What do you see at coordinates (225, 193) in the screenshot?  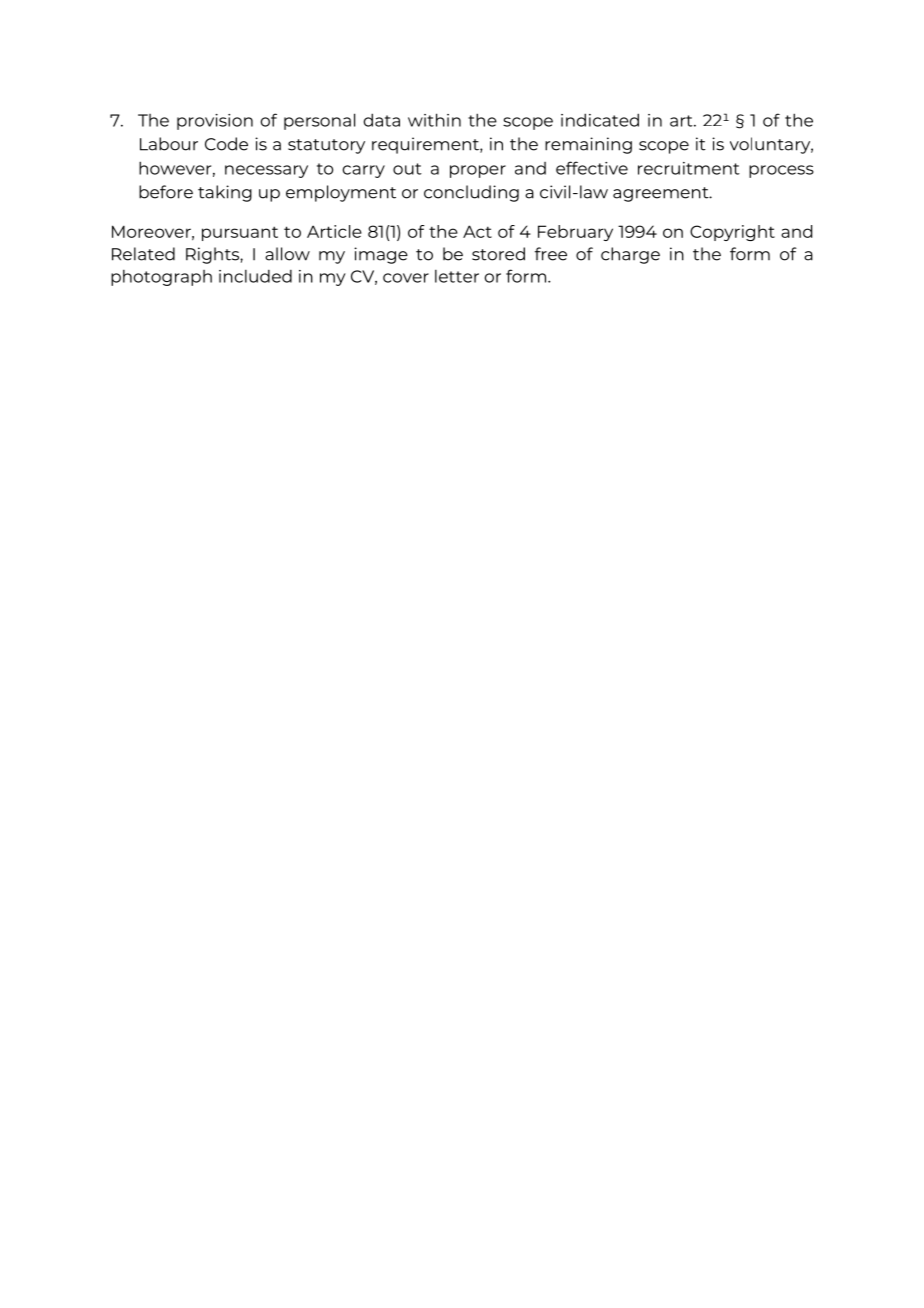 I see `taking` at bounding box center [225, 193].
